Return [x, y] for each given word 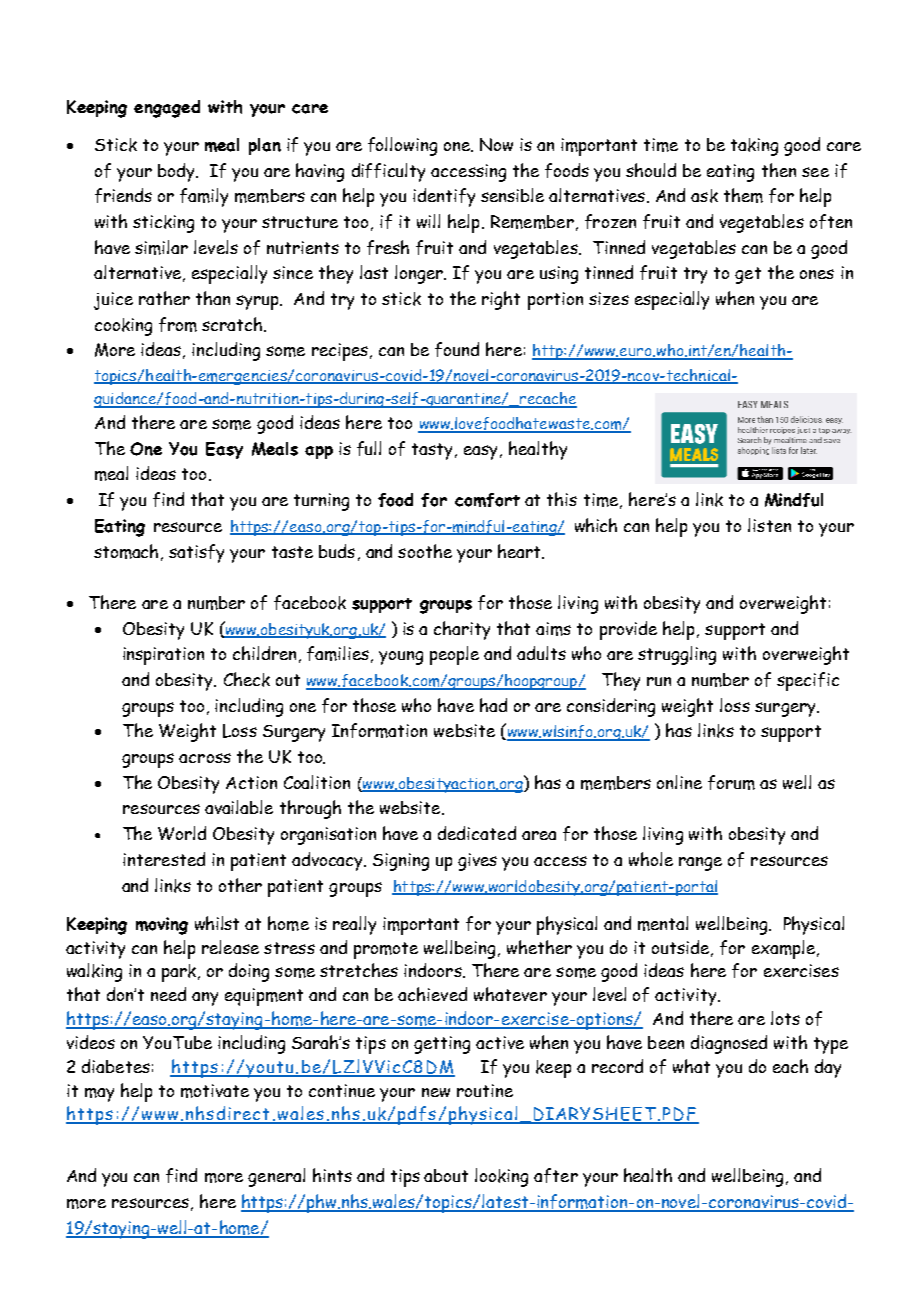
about [446, 1175]
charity [462, 630]
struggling [677, 655]
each [790, 1066]
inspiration [163, 656]
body [177, 172]
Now [496, 144]
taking [754, 147]
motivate [215, 1091]
